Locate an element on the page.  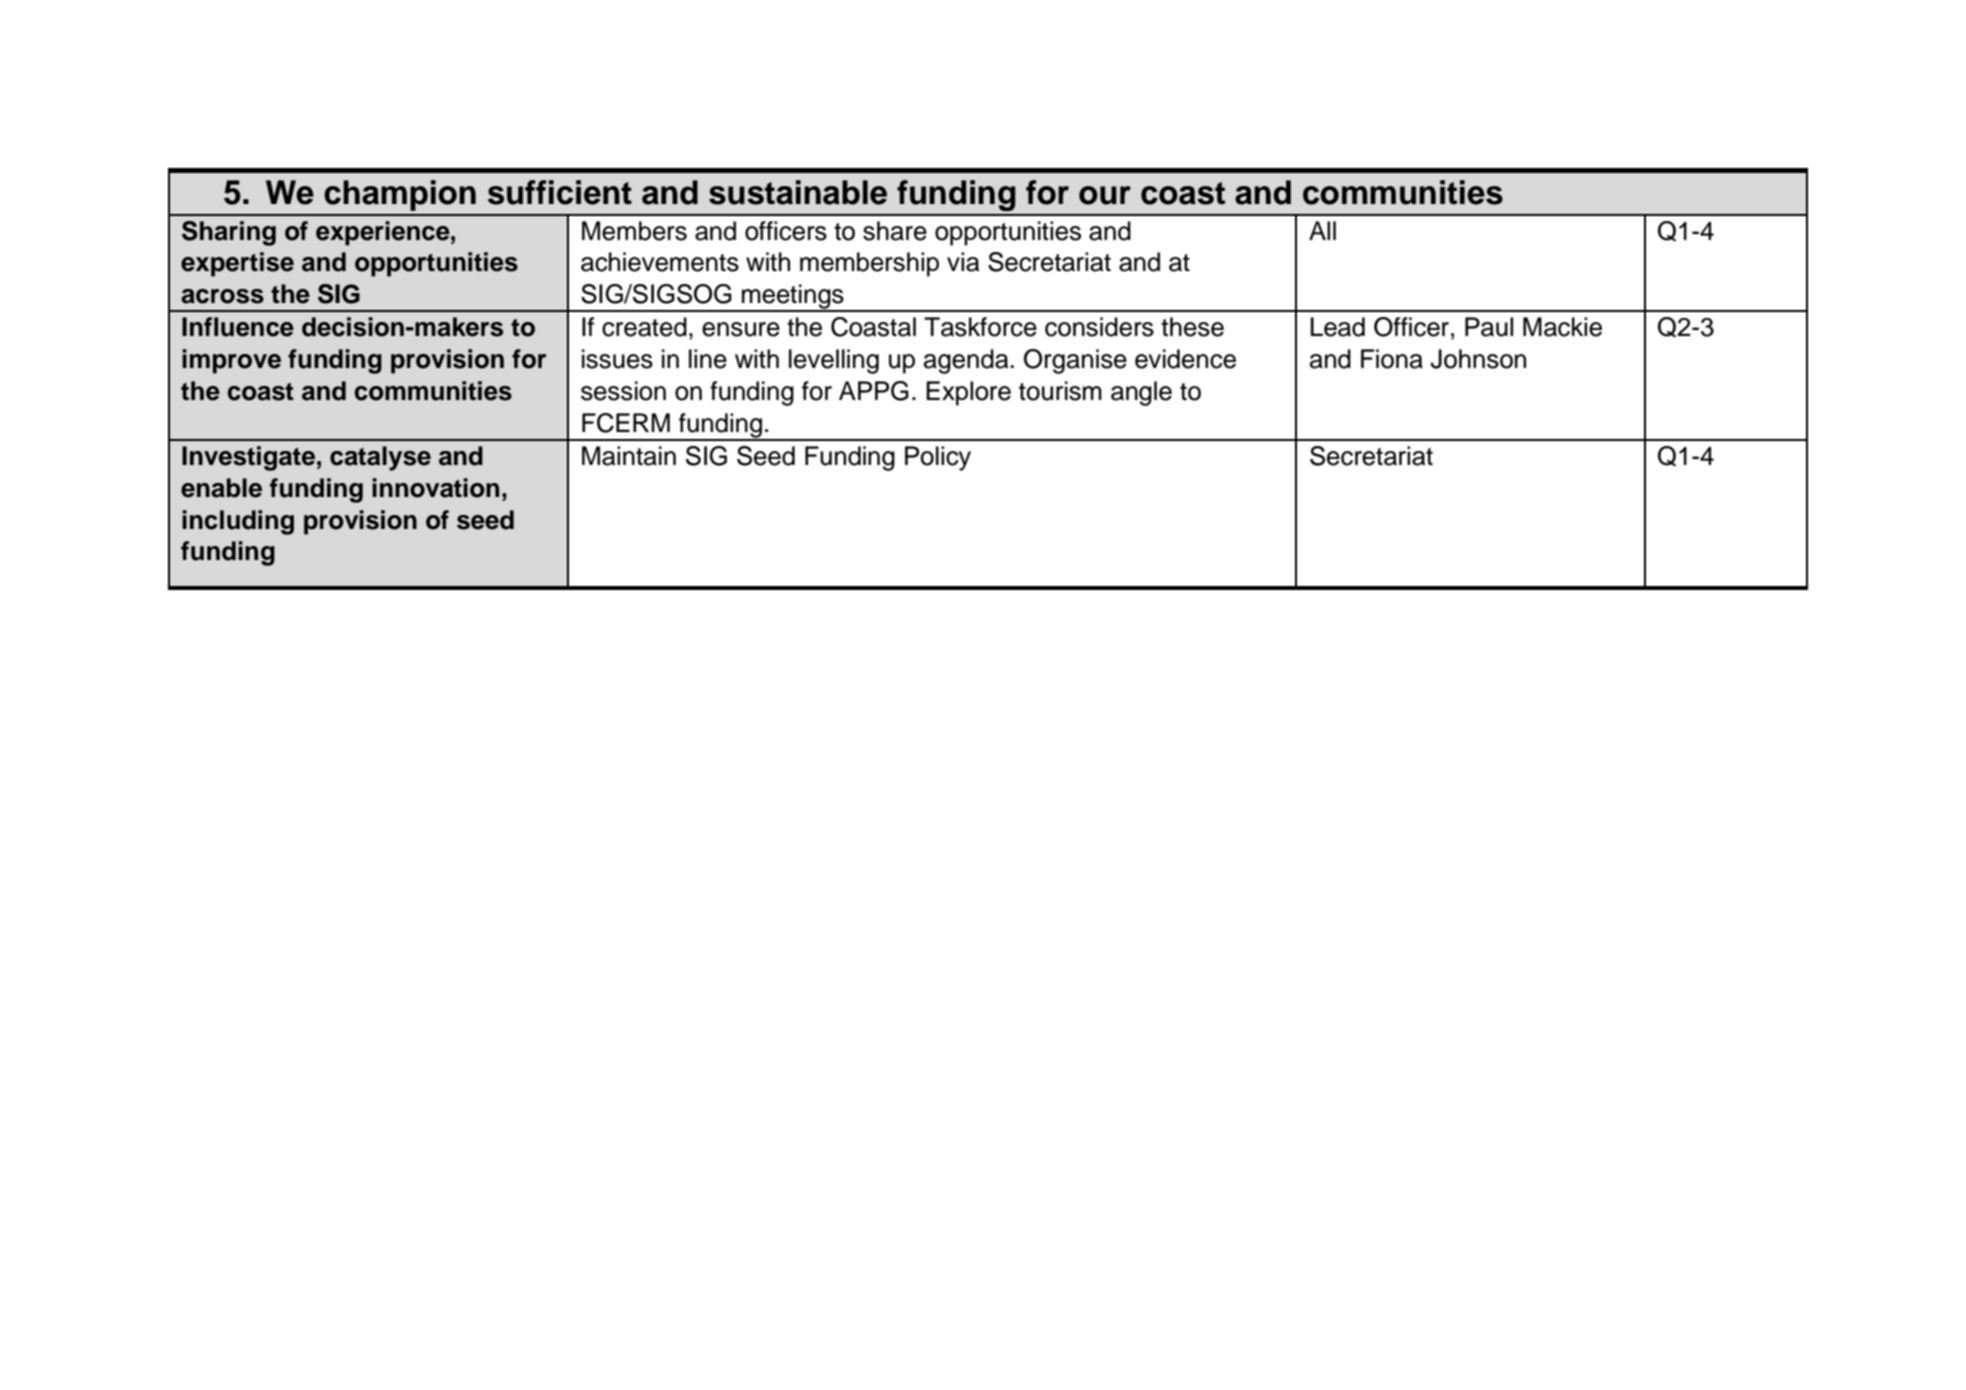
session is located at coordinates (623, 391).
